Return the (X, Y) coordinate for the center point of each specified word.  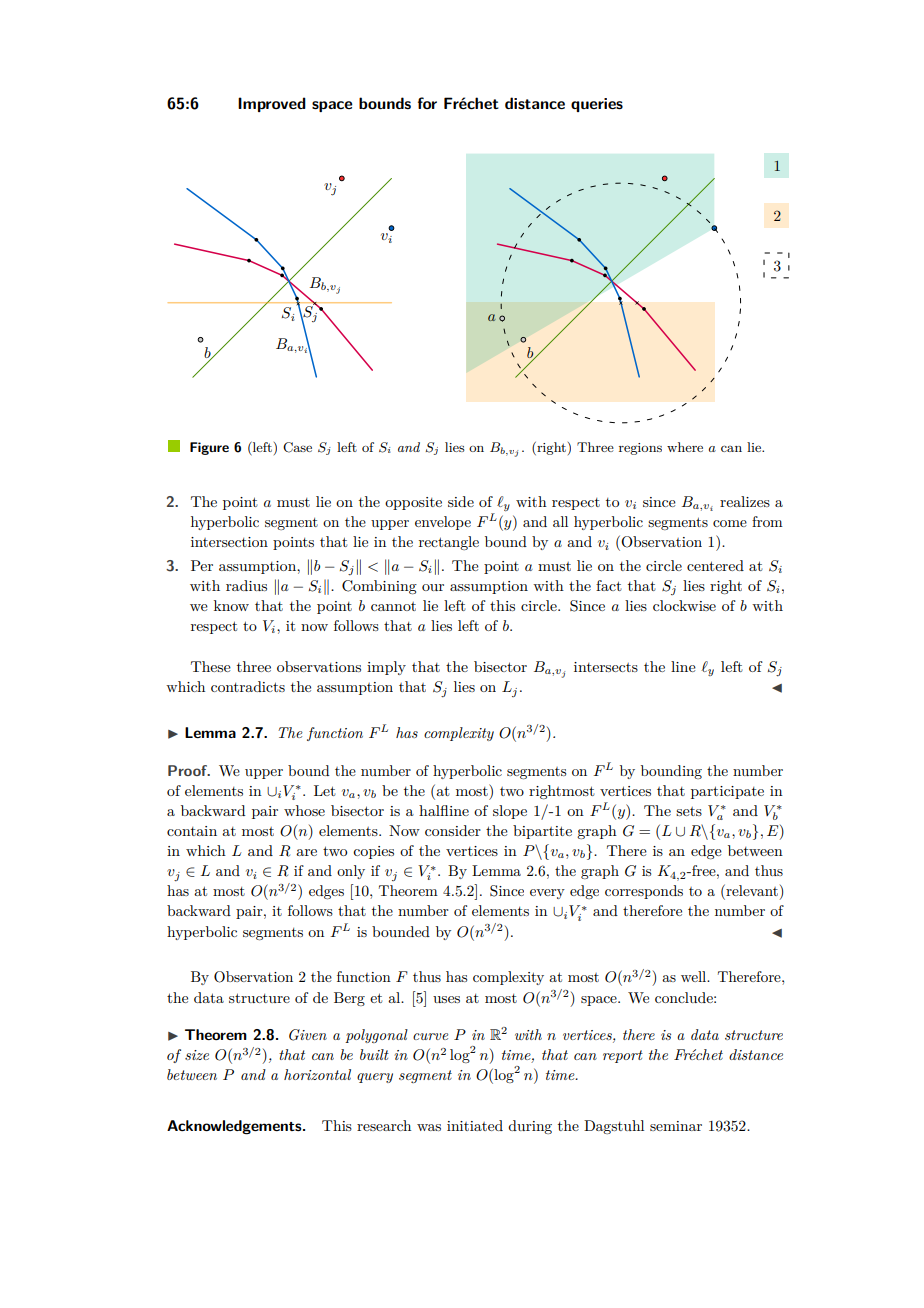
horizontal (317, 1074)
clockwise (684, 605)
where (685, 447)
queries (597, 105)
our (433, 587)
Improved (272, 104)
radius (246, 585)
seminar (676, 1126)
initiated (475, 1125)
